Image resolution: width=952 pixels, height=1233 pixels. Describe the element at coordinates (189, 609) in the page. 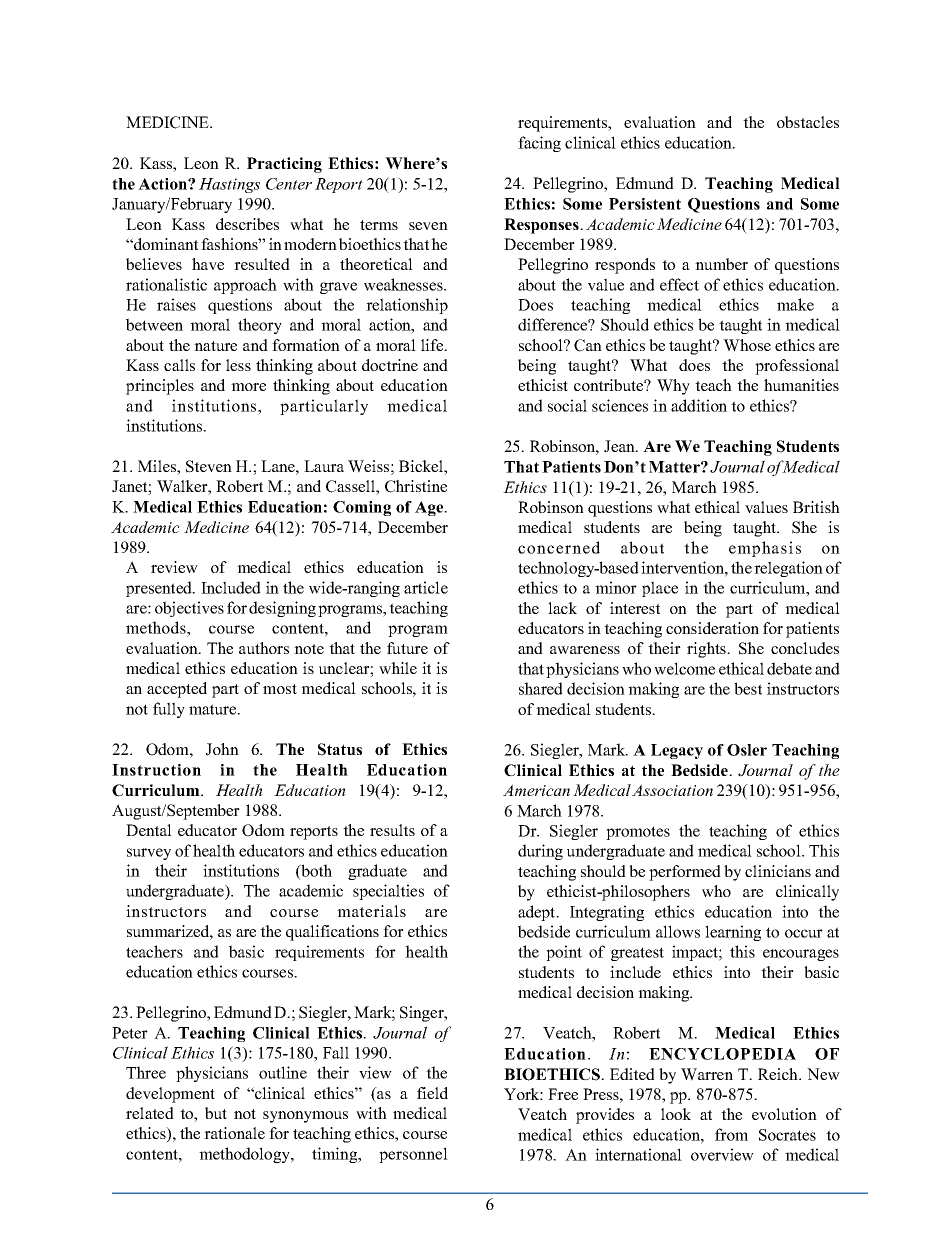

I see `objectives` at that location.
